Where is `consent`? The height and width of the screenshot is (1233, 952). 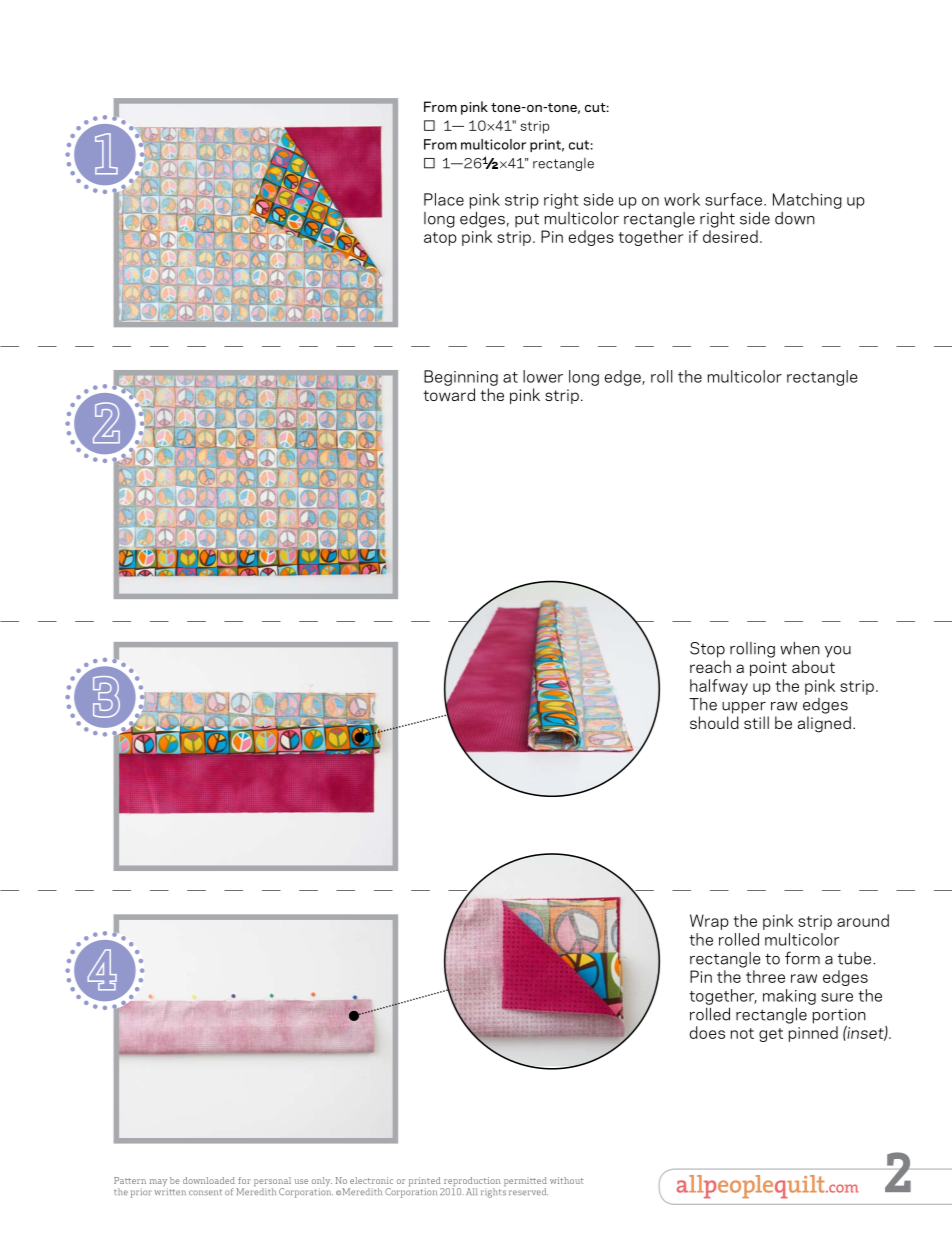 consent is located at coordinates (205, 1192).
